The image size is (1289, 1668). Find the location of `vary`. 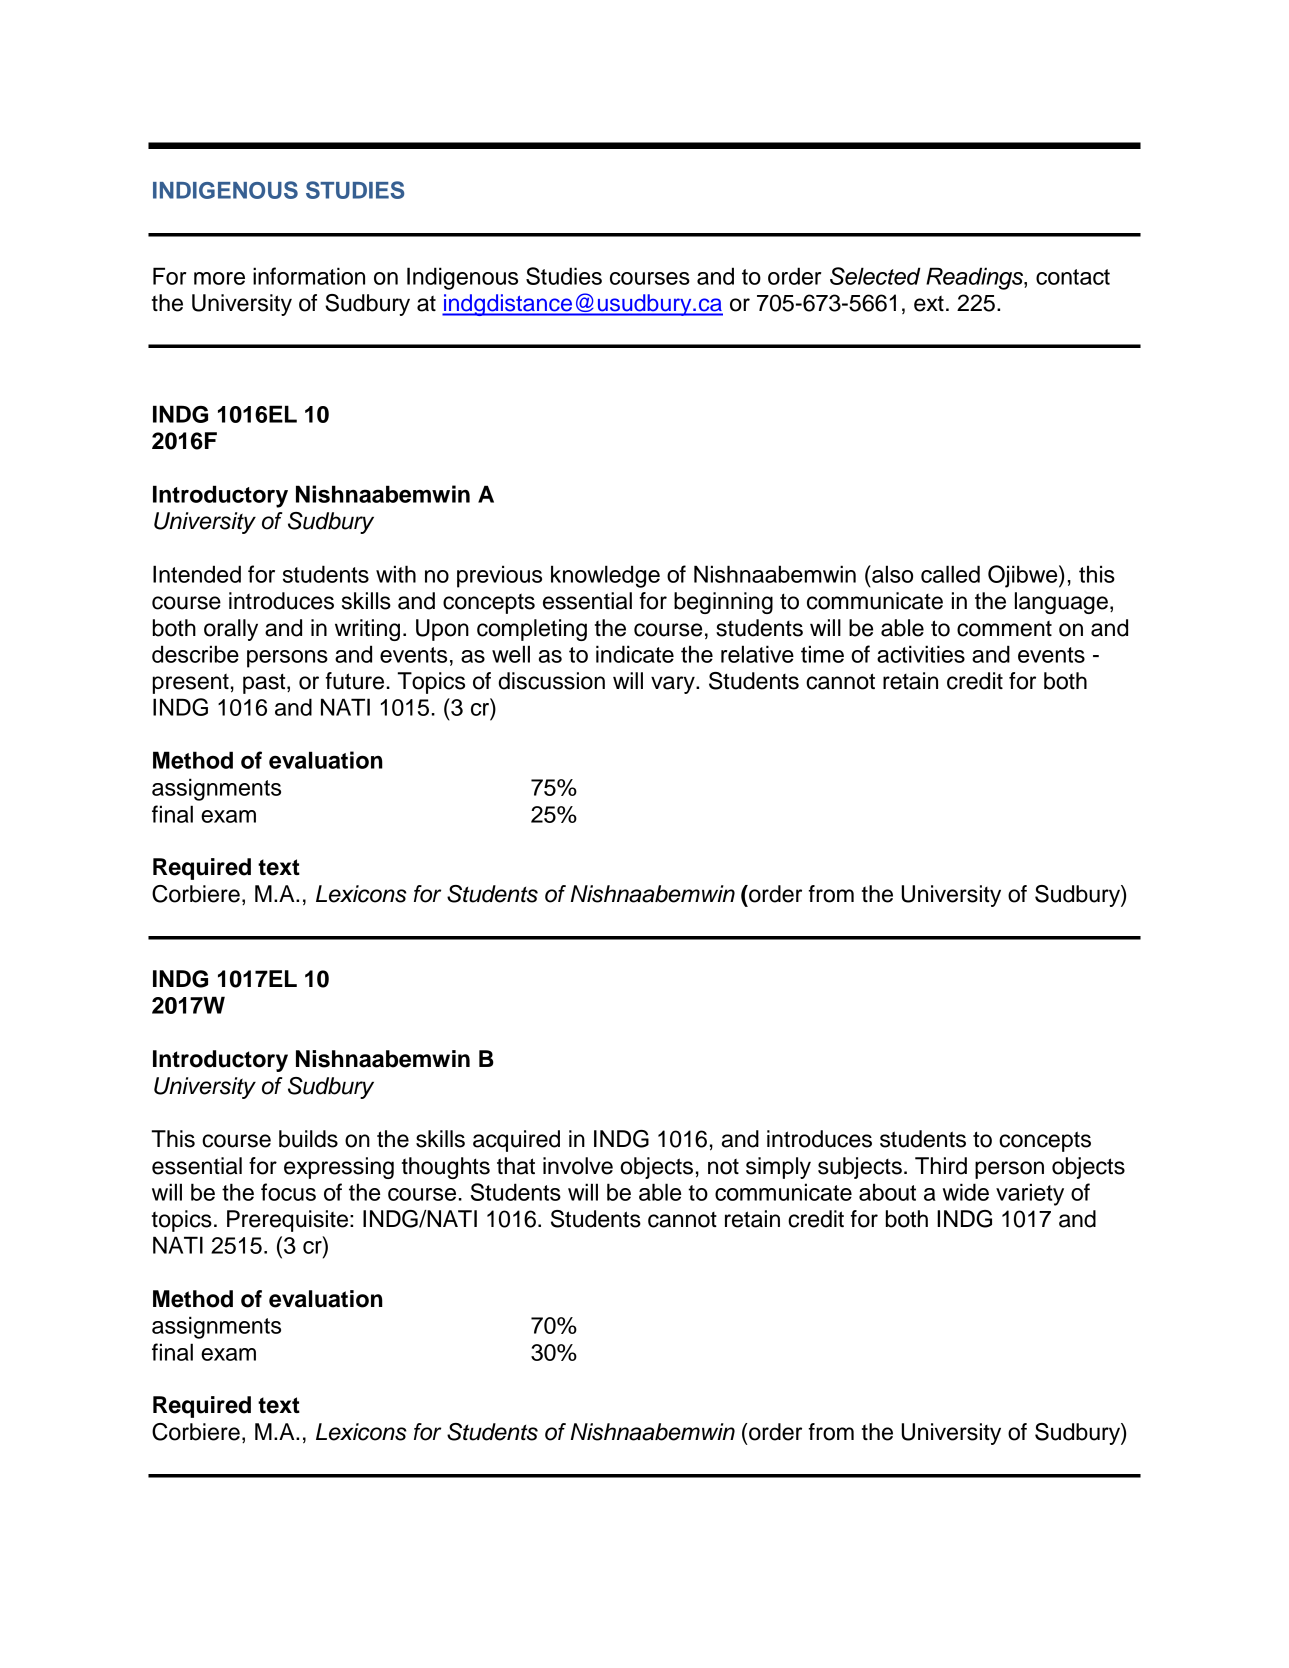

vary is located at coordinates (674, 685).
